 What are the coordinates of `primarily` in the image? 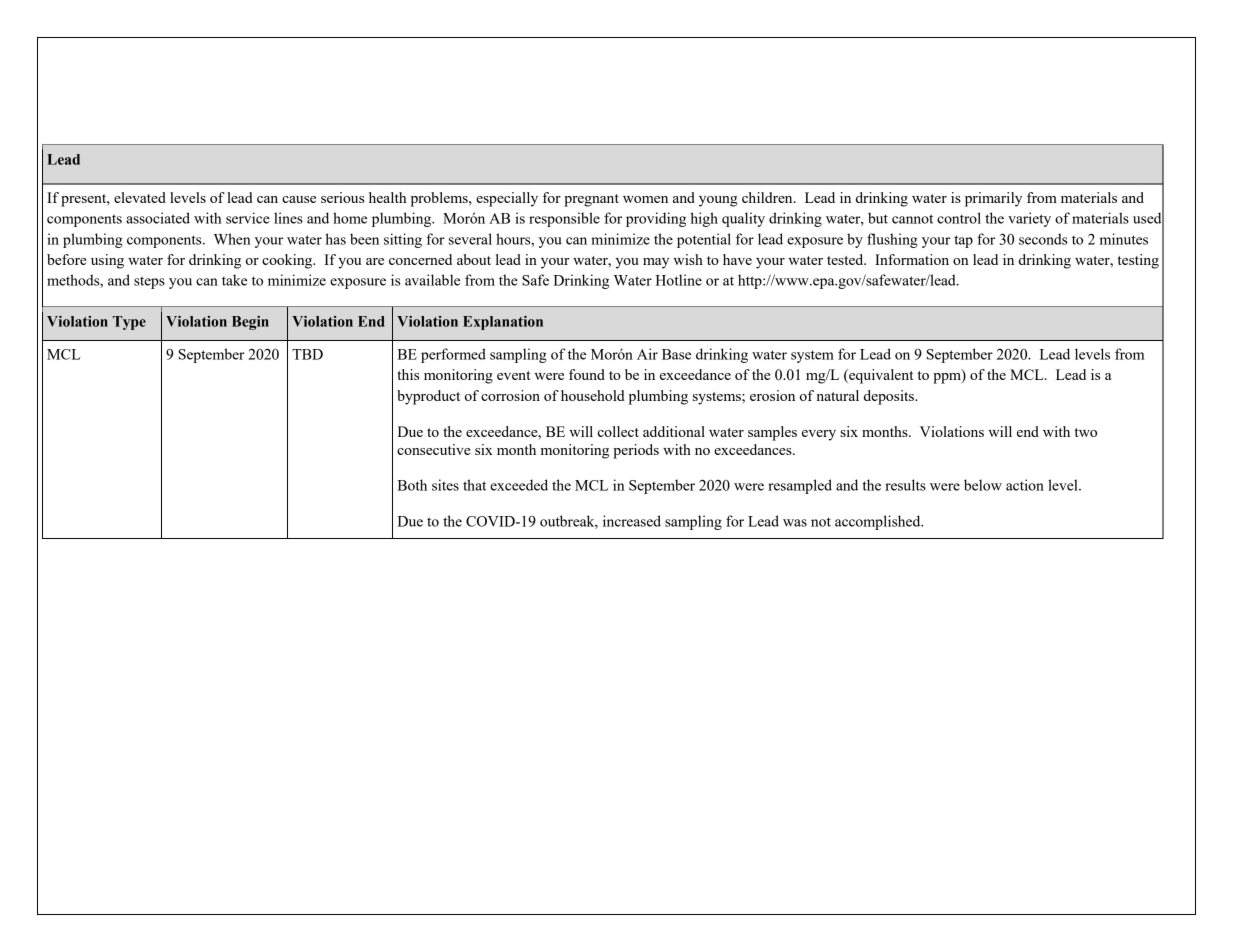 It's located at (993, 199).
